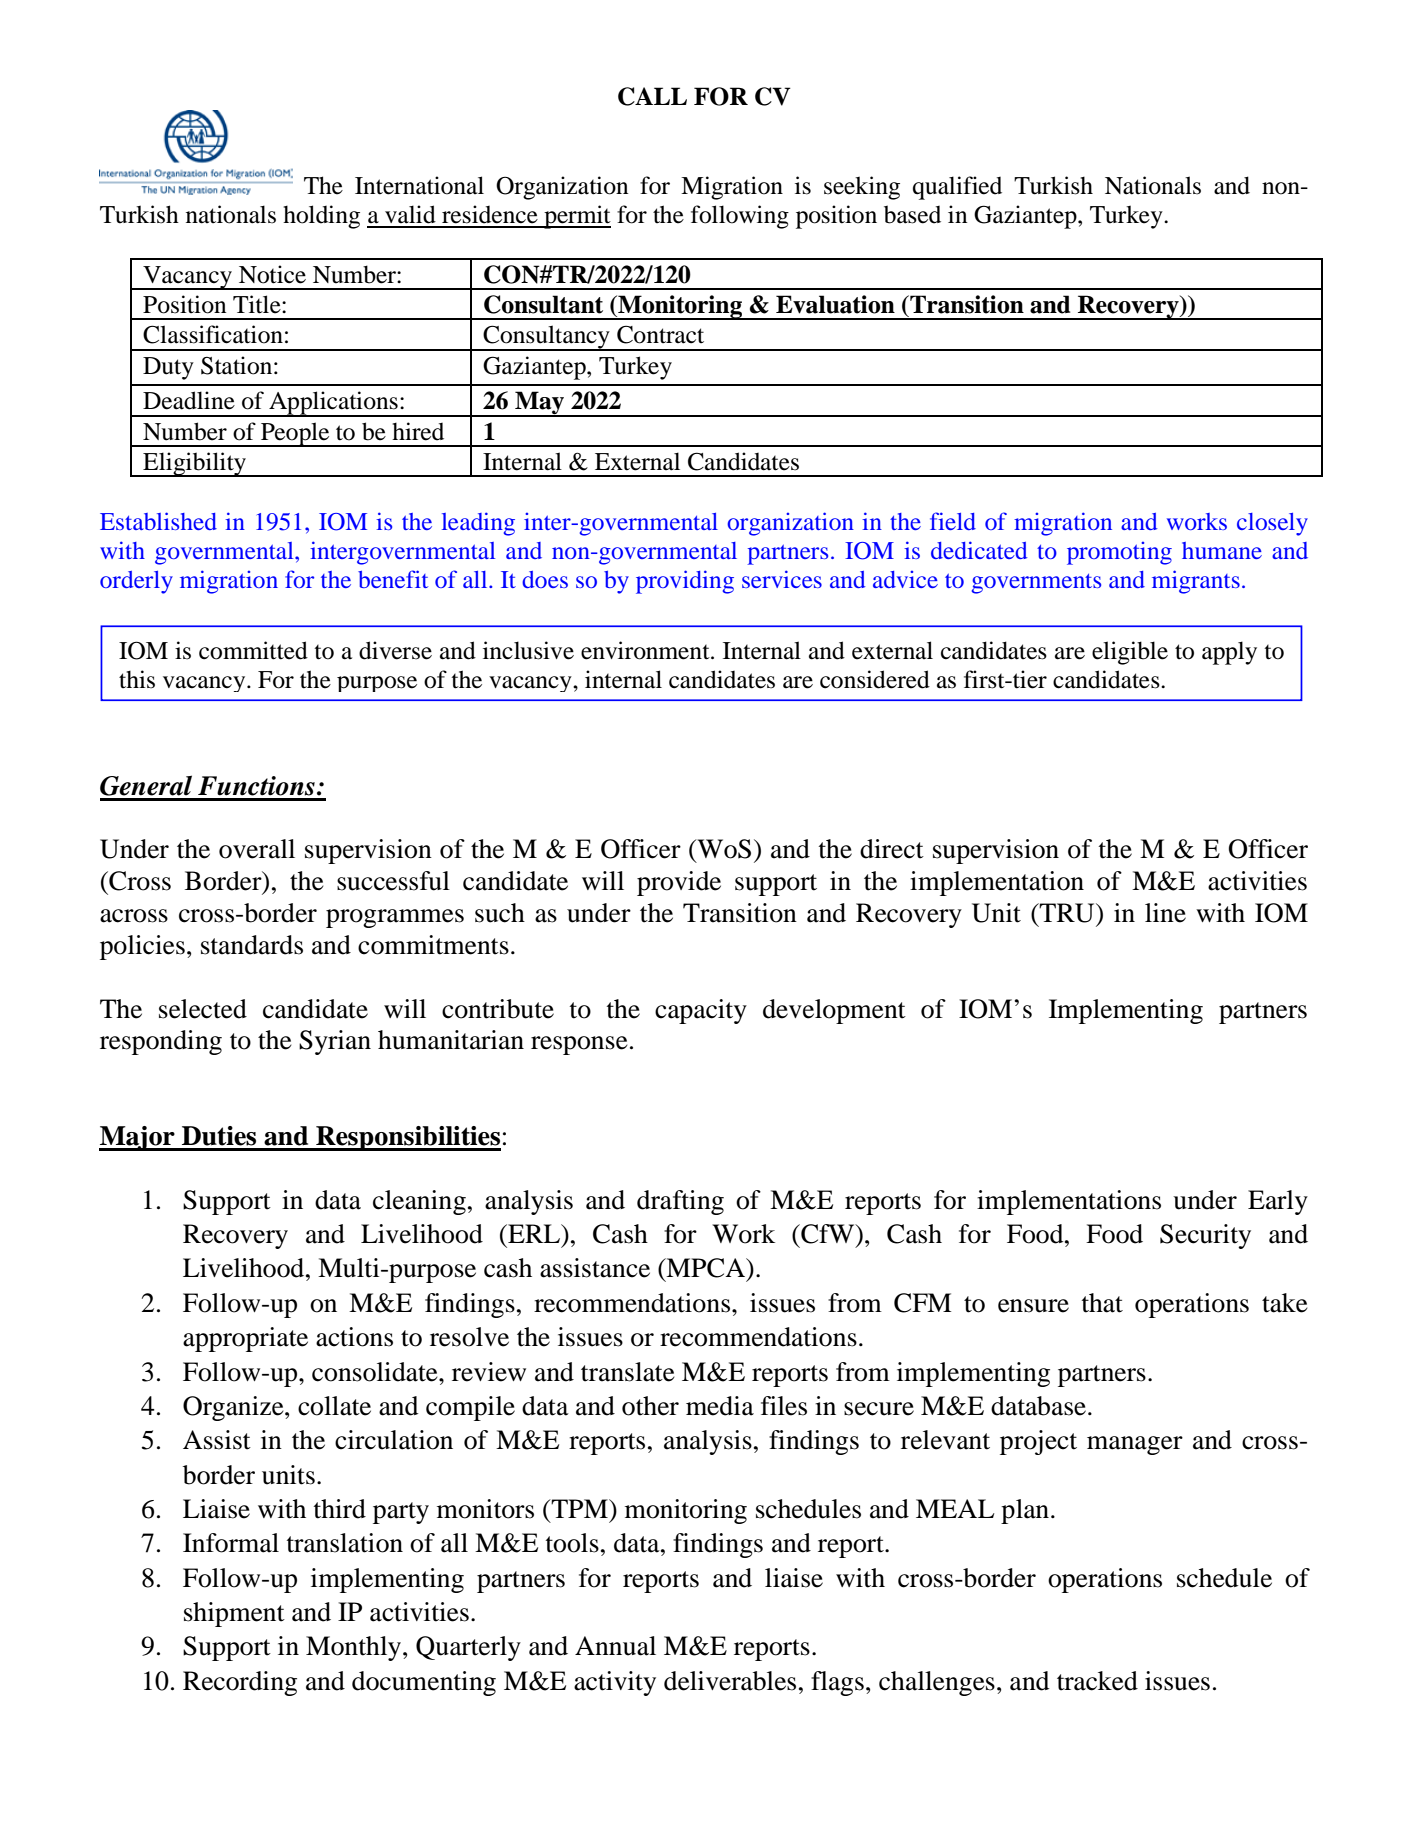 The image size is (1413, 1828). I want to click on TRU, so click(1067, 913).
